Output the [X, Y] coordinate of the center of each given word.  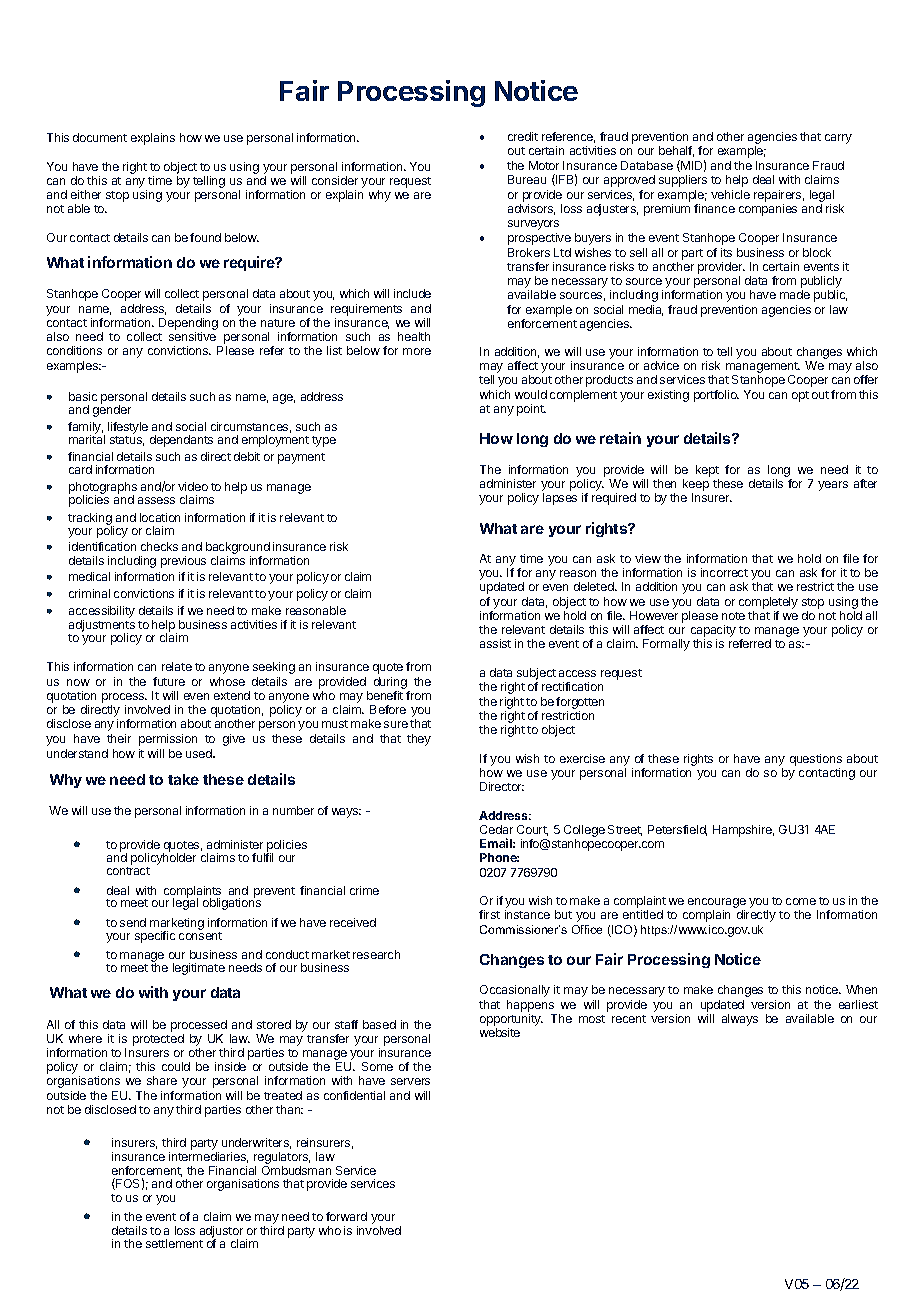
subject [535, 675]
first [489, 914]
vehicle [730, 194]
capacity [713, 632]
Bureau [527, 179]
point [531, 410]
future [169, 681]
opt [800, 396]
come [801, 901]
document [100, 137]
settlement [174, 1243]
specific [155, 937]
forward [346, 1216]
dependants [181, 441]
